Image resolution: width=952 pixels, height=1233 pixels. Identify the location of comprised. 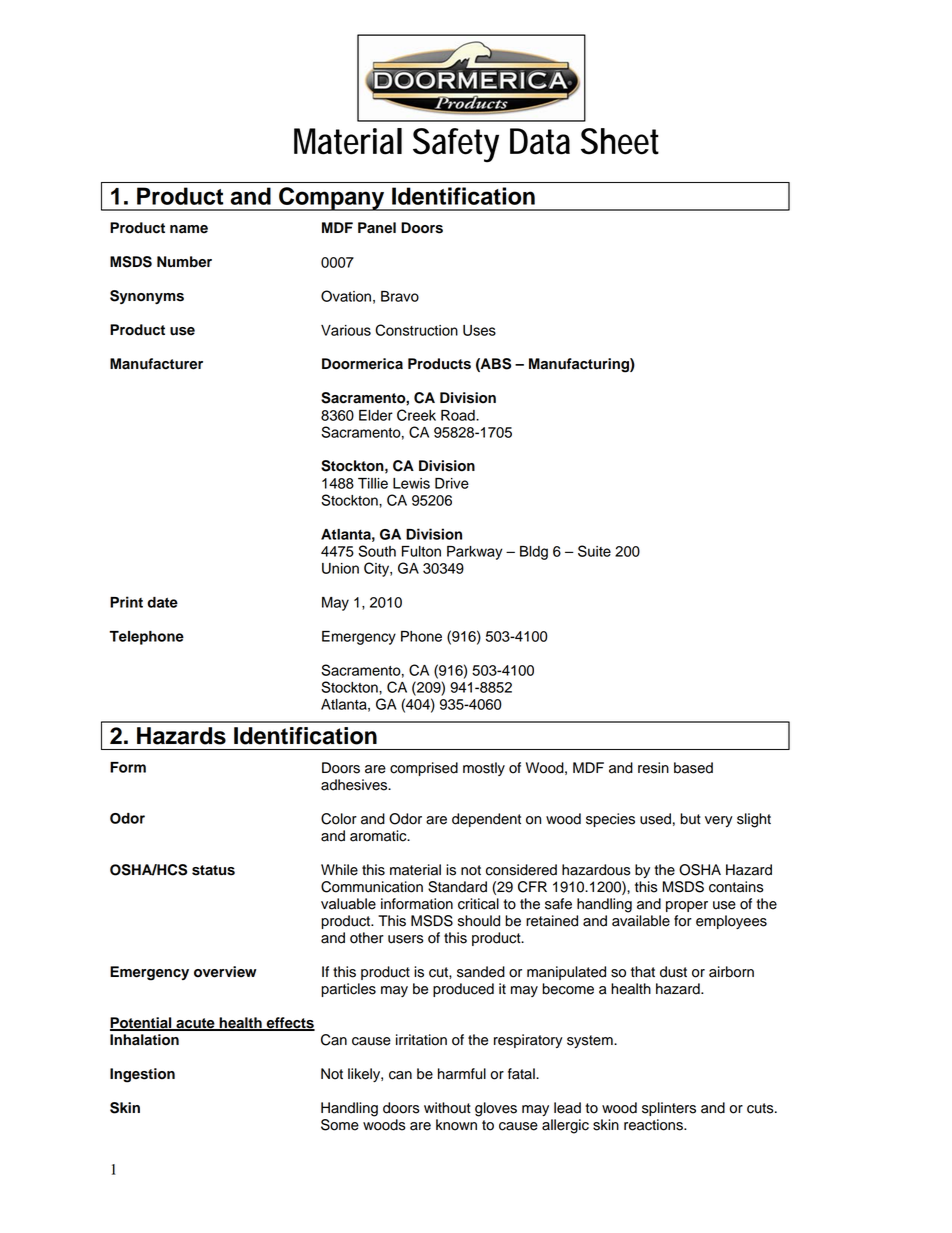
(424, 769).
